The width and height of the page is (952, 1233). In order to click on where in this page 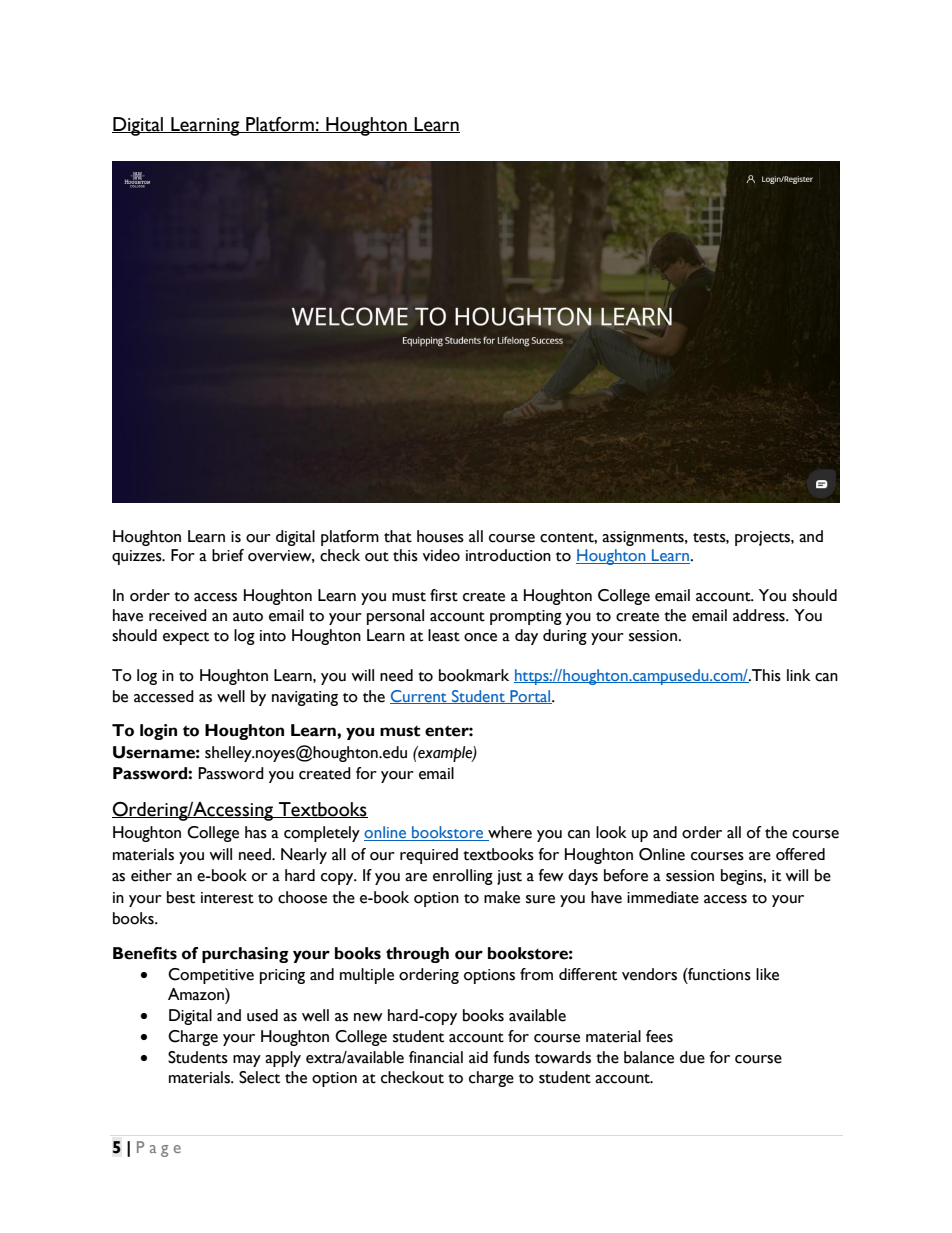, I will do `click(509, 833)`.
